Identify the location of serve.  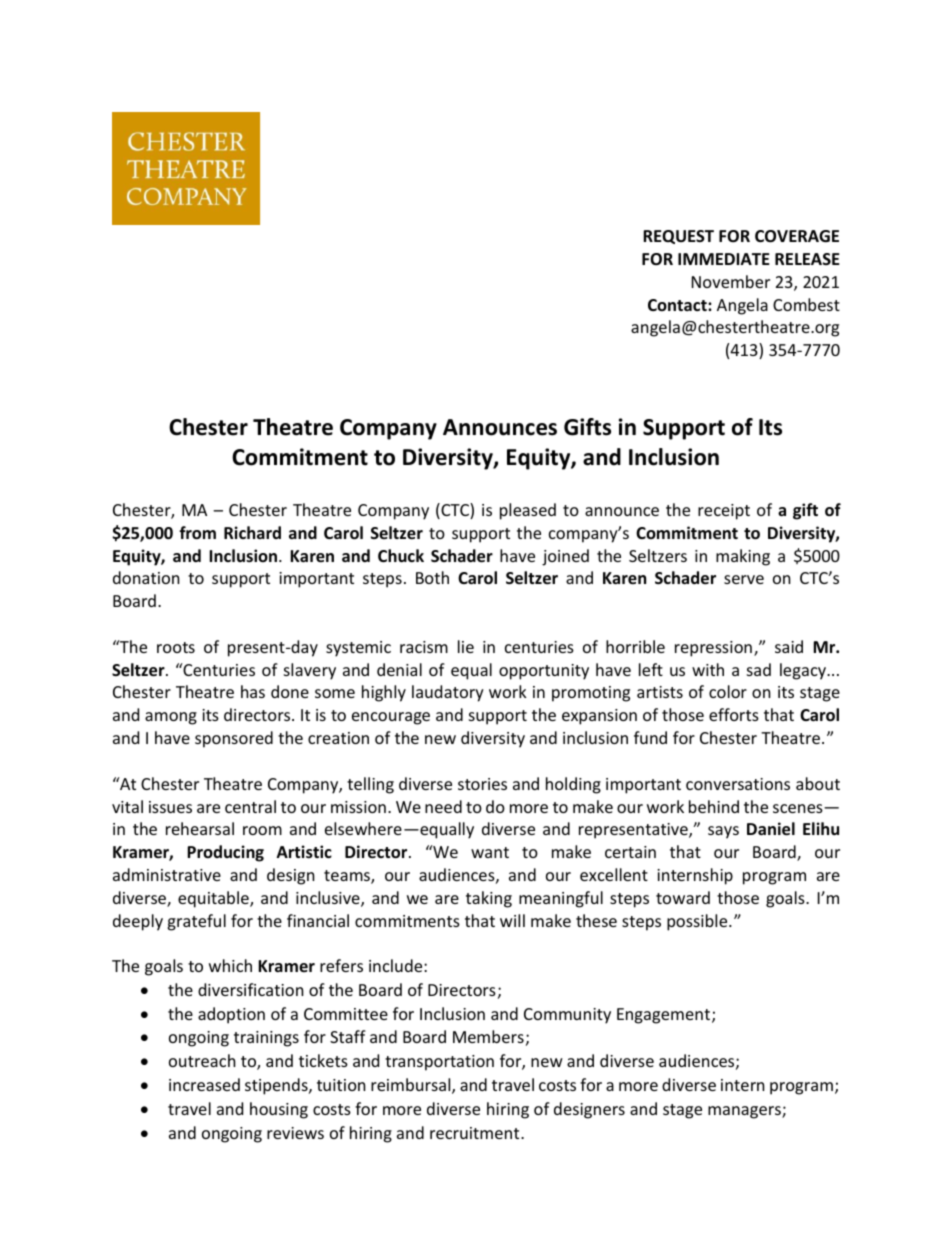
(744, 579).
